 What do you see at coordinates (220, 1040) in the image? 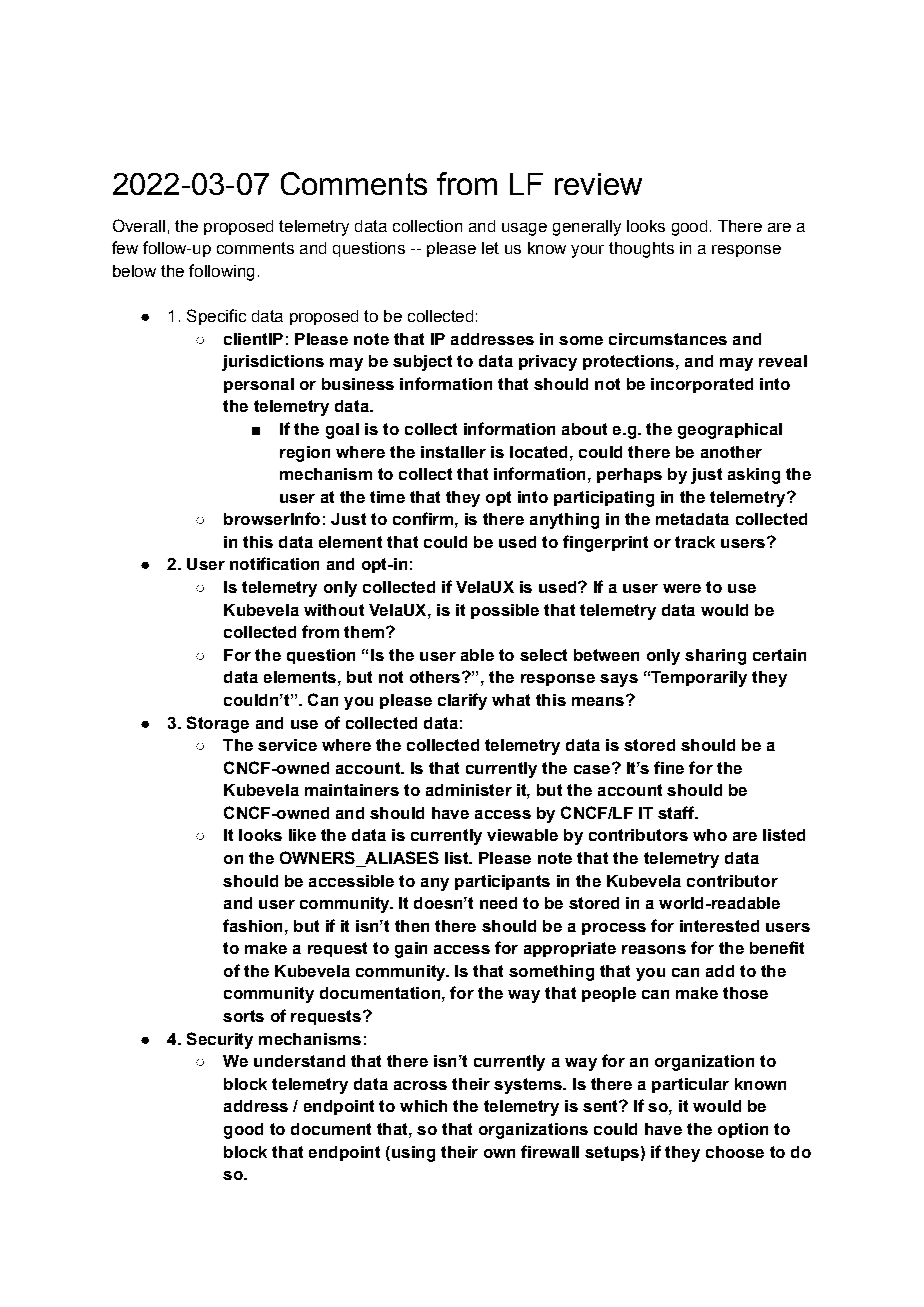
I see `Security` at bounding box center [220, 1040].
